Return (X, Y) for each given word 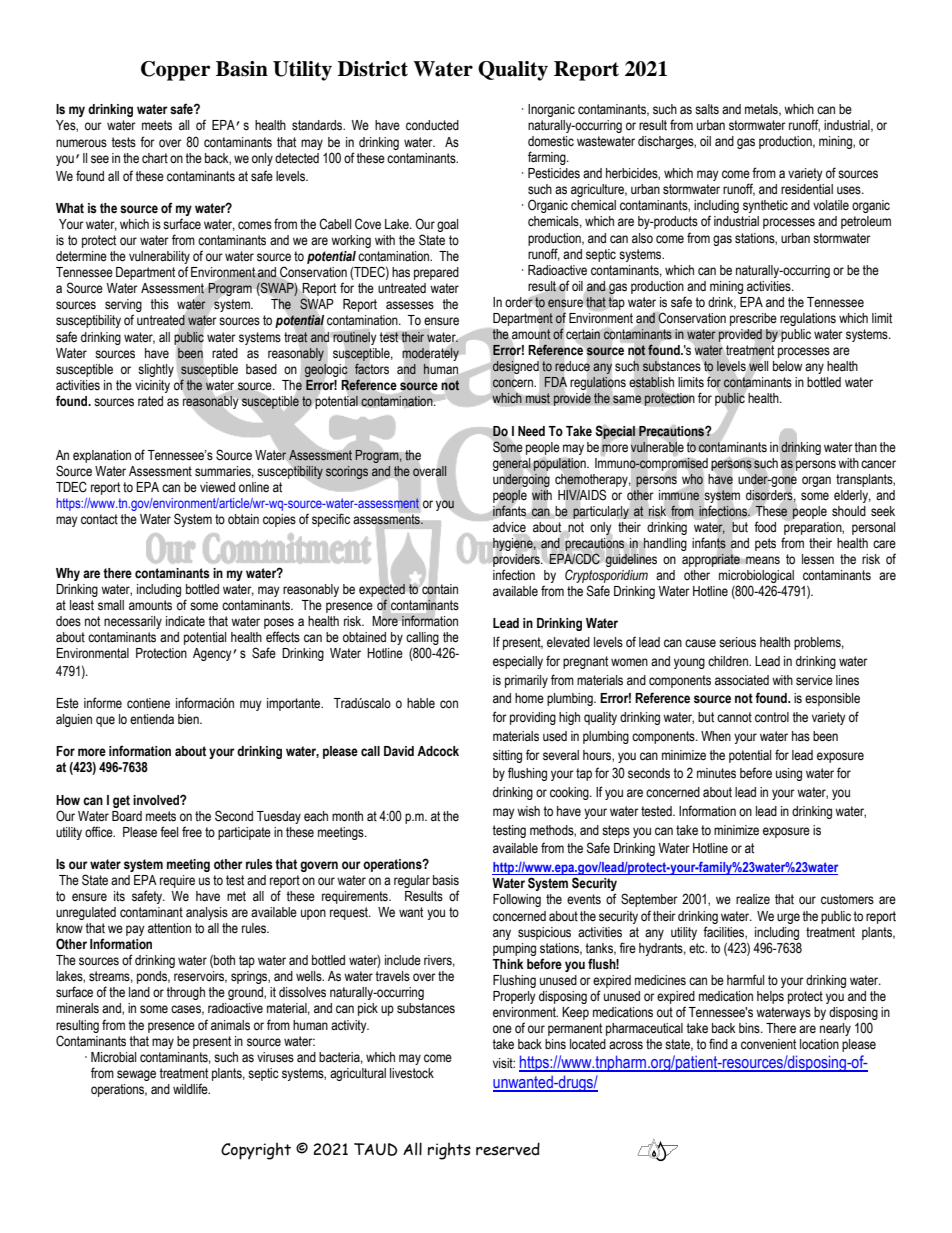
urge (788, 918)
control (772, 717)
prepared (436, 273)
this (159, 304)
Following (517, 900)
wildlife (191, 1089)
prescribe (753, 319)
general (512, 464)
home (529, 698)
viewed (217, 487)
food (765, 526)
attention (169, 928)
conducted (432, 125)
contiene (148, 703)
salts (707, 109)
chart (155, 158)
